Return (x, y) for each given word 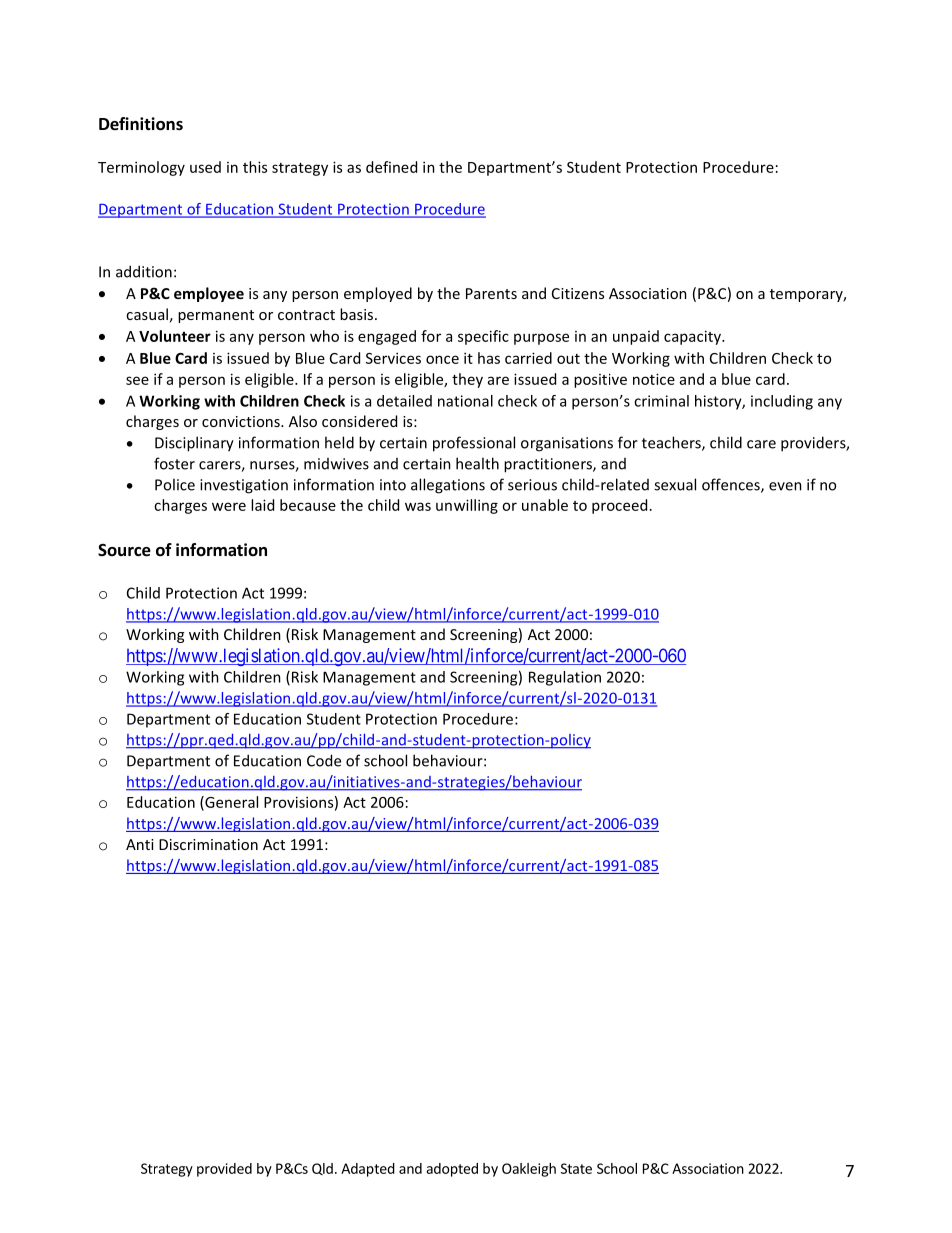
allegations (448, 486)
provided (224, 1170)
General (230, 803)
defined (391, 167)
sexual (675, 484)
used (205, 167)
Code (324, 760)
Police (175, 484)
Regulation (565, 678)
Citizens (578, 293)
